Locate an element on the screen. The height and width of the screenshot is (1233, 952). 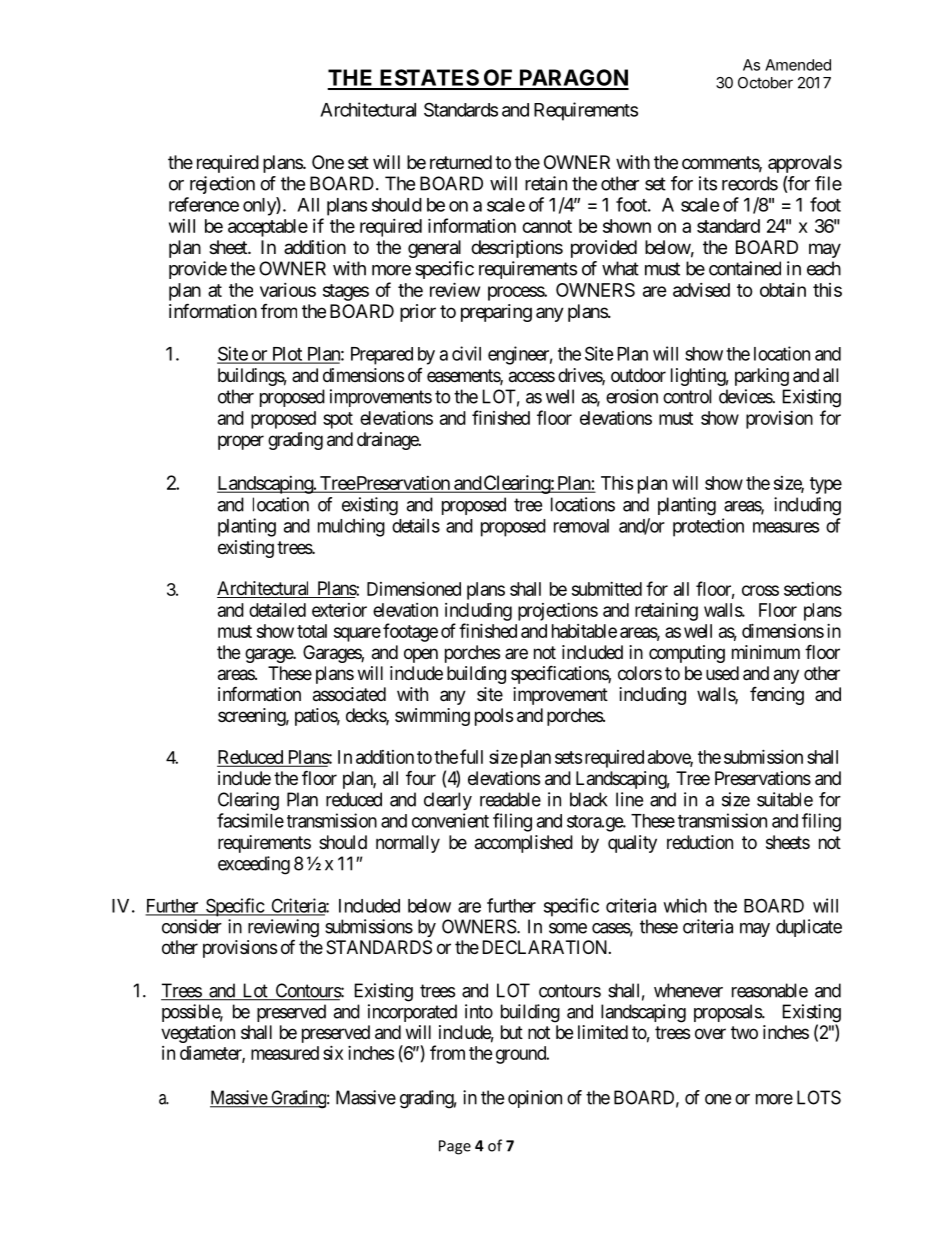
civil is located at coordinates (466, 353).
